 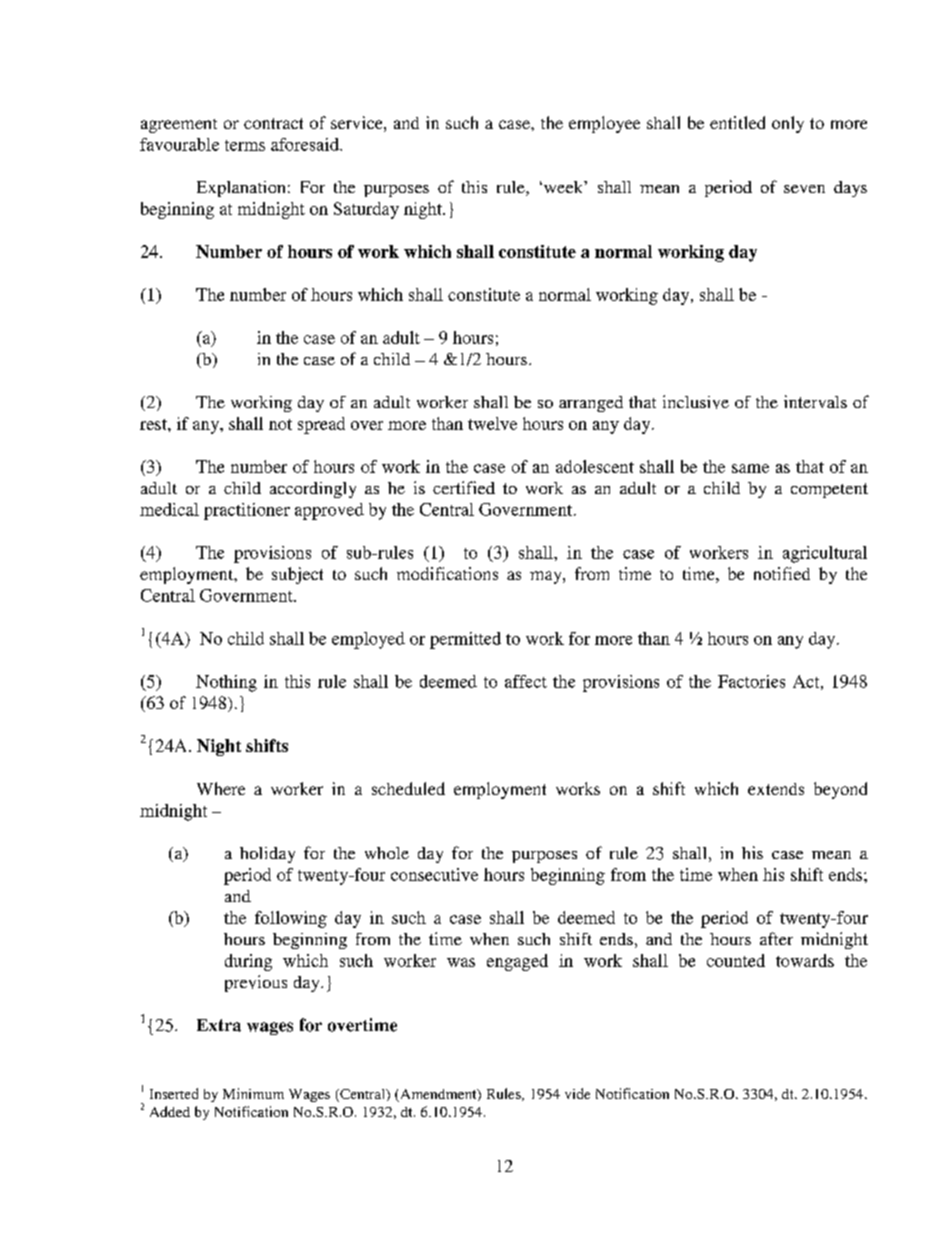 What do you see at coordinates (245, 145) in the screenshot?
I see `terms` at bounding box center [245, 145].
